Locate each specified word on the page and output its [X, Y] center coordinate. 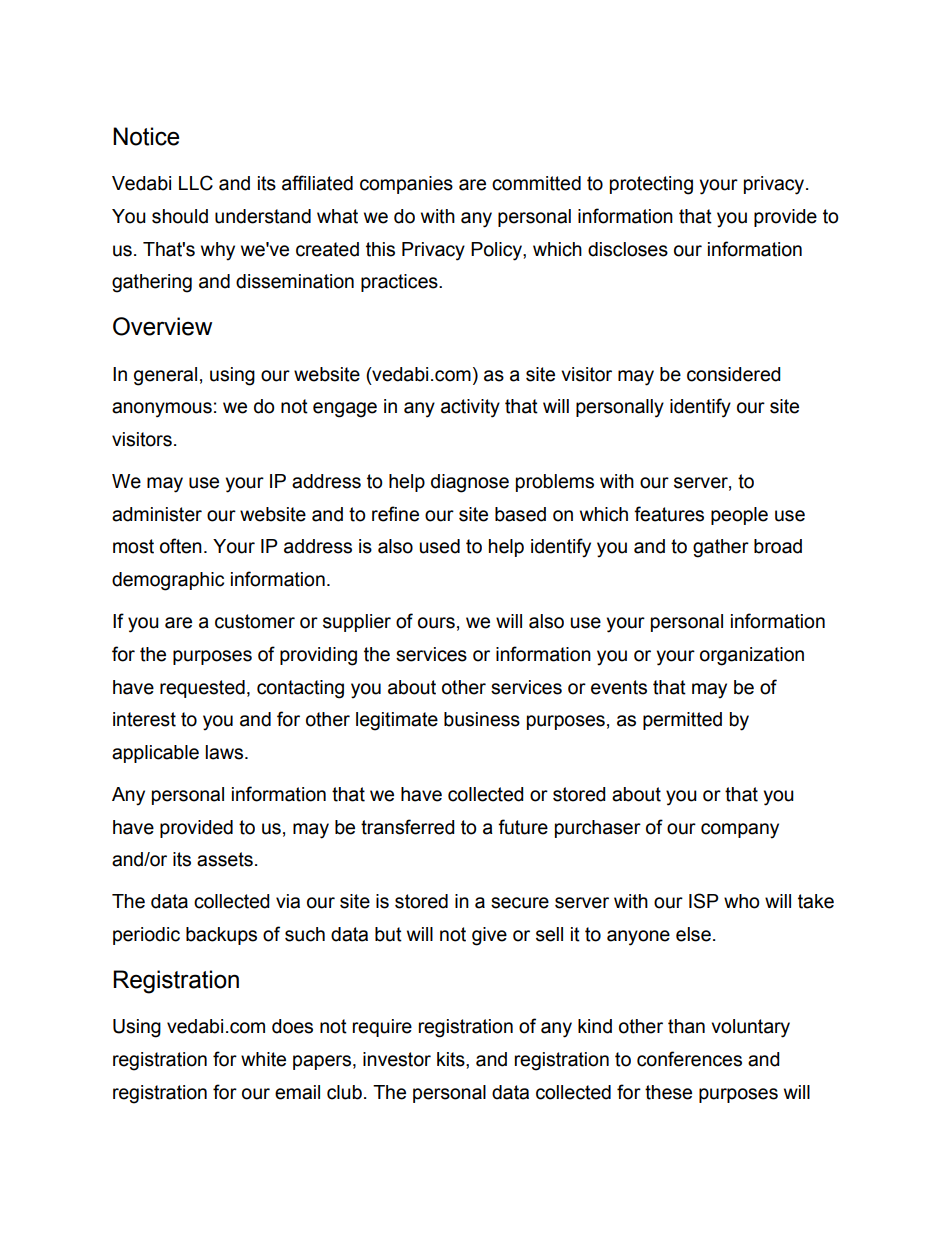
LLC [196, 183]
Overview [162, 326]
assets [225, 859]
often [181, 546]
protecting [651, 185]
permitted [682, 721]
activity [470, 408]
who [742, 901]
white [263, 1059]
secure [520, 903]
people [739, 516]
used [439, 546]
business [482, 719]
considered [733, 374]
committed [536, 183]
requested [202, 689]
